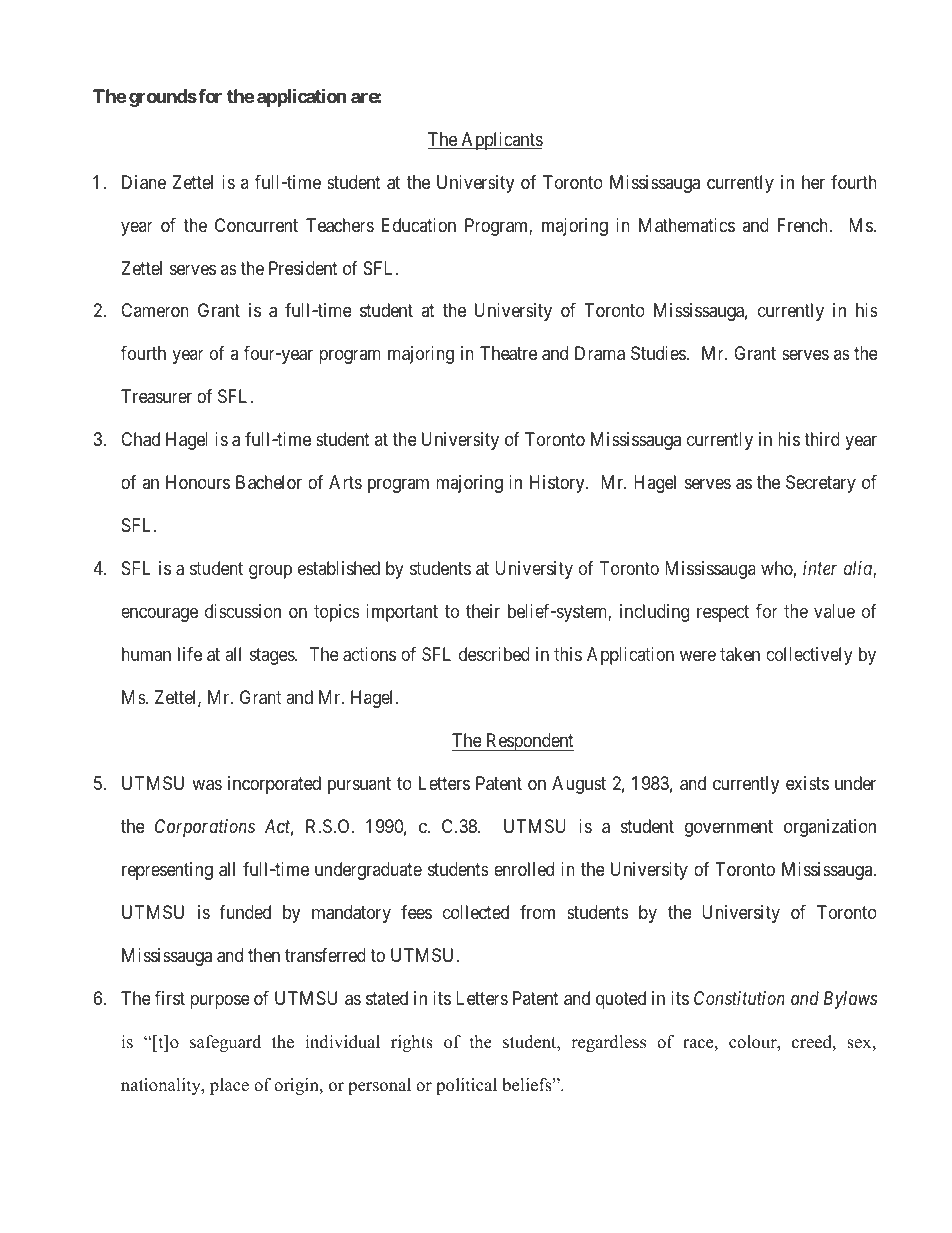 The image size is (952, 1233). I want to click on funded, so click(245, 912).
